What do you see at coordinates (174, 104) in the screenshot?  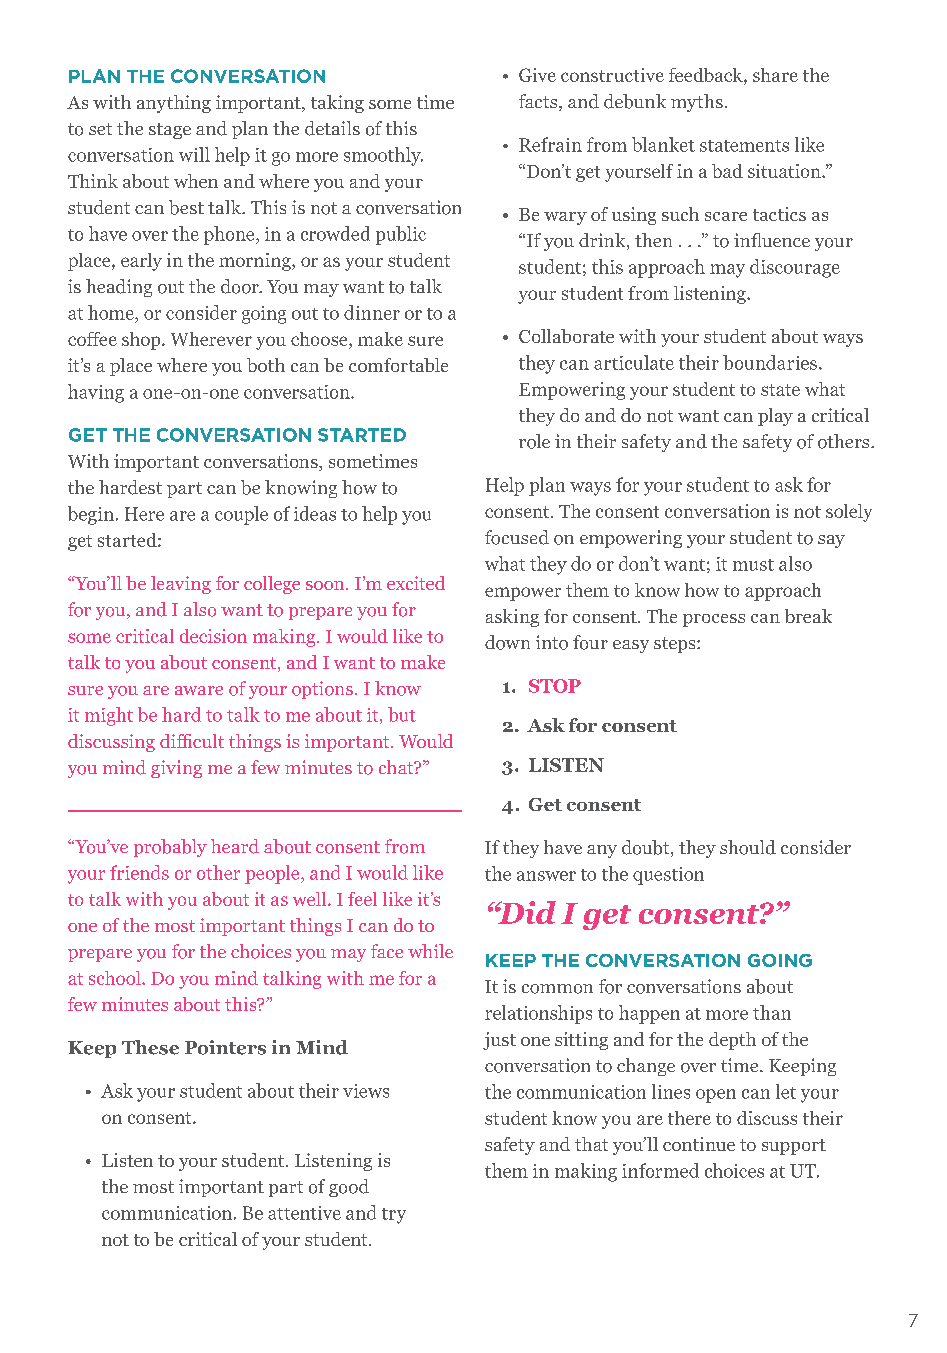 I see `anything` at bounding box center [174, 104].
